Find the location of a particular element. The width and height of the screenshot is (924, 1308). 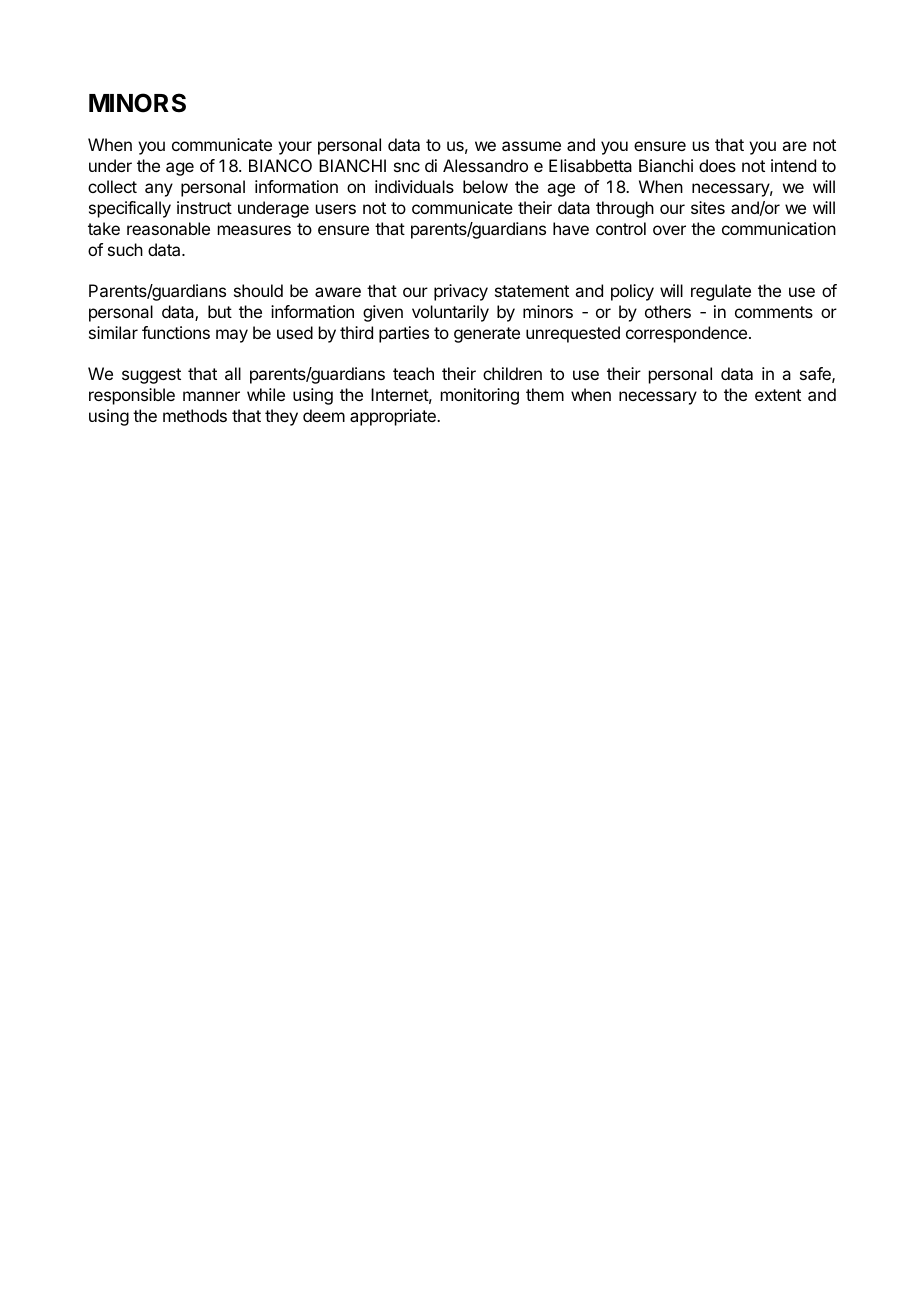

correspondence is located at coordinates (686, 334).
